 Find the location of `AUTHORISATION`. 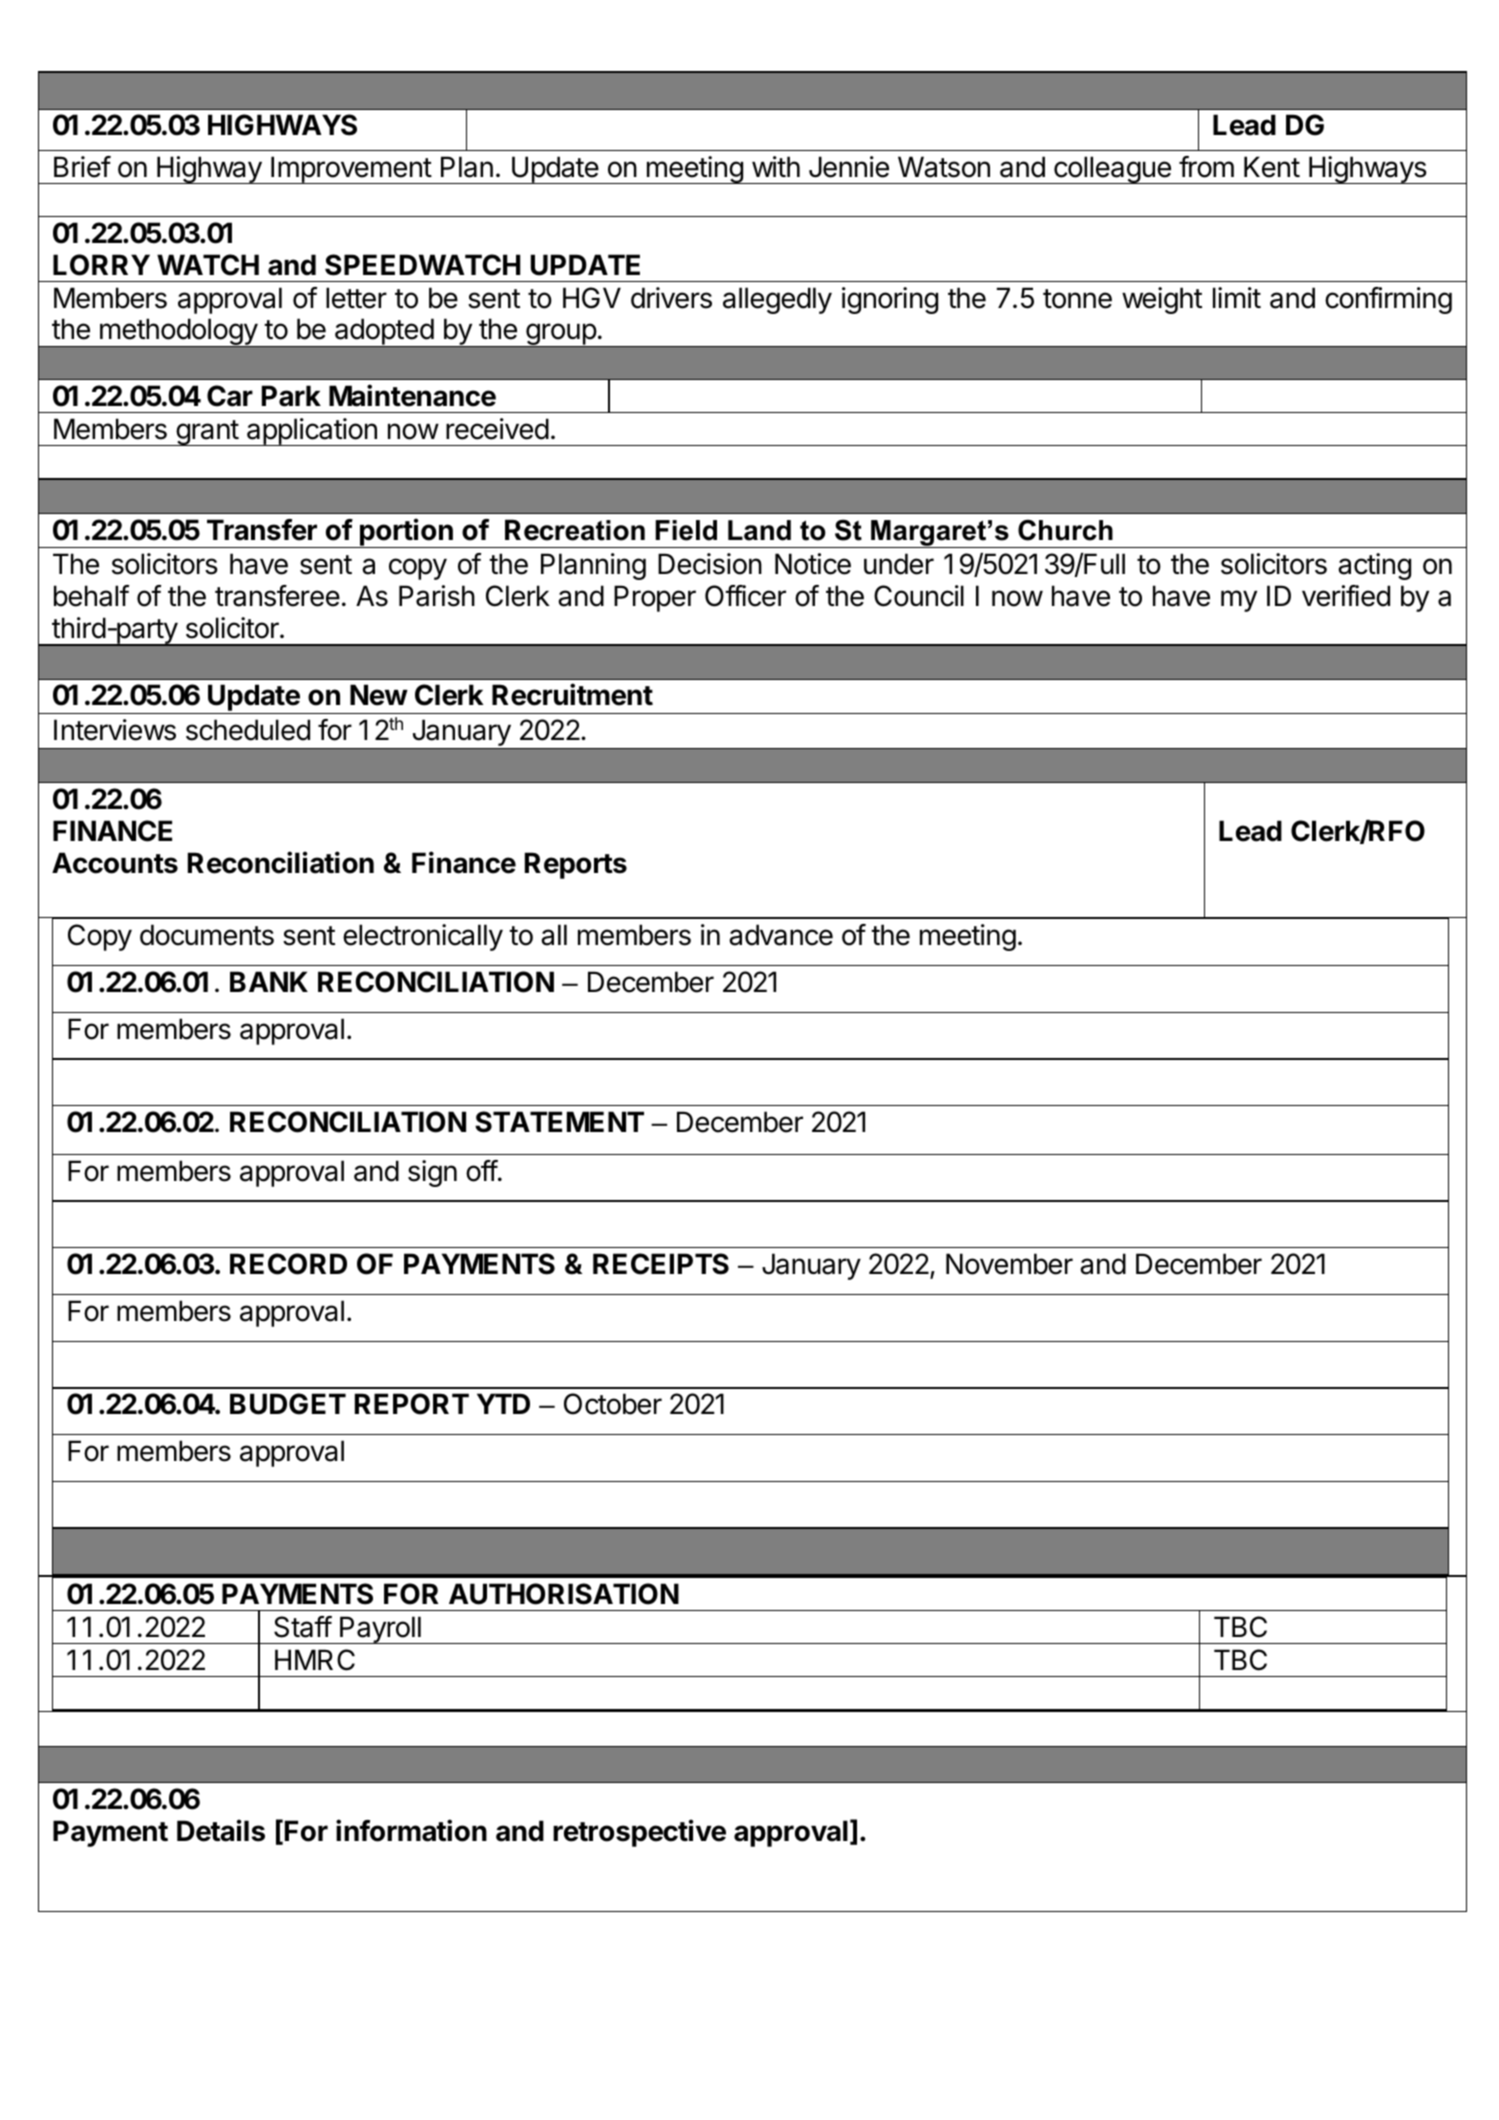

AUTHORISATION is located at coordinates (564, 1594).
